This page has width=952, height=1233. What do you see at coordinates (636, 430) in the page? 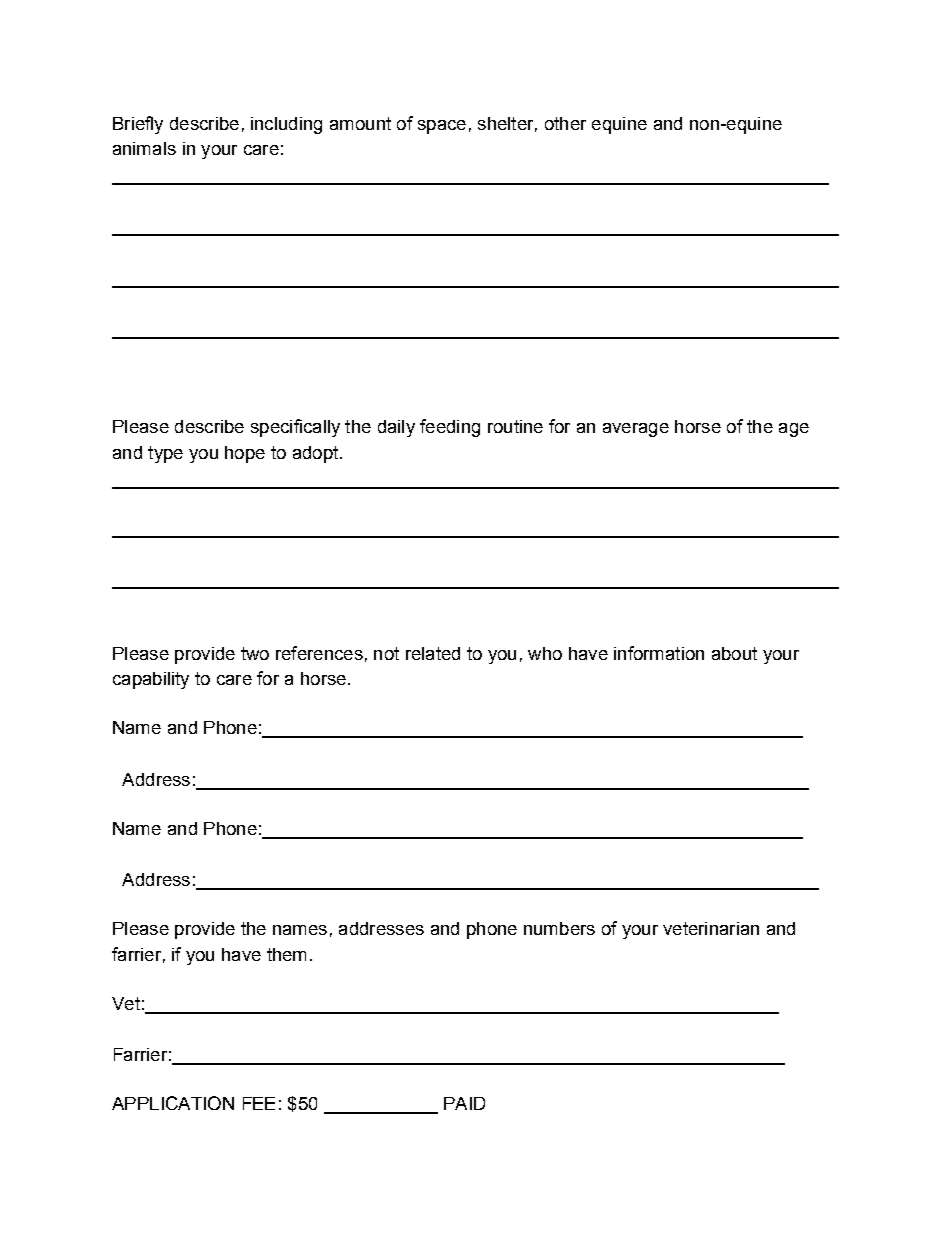
I see `average` at bounding box center [636, 430].
